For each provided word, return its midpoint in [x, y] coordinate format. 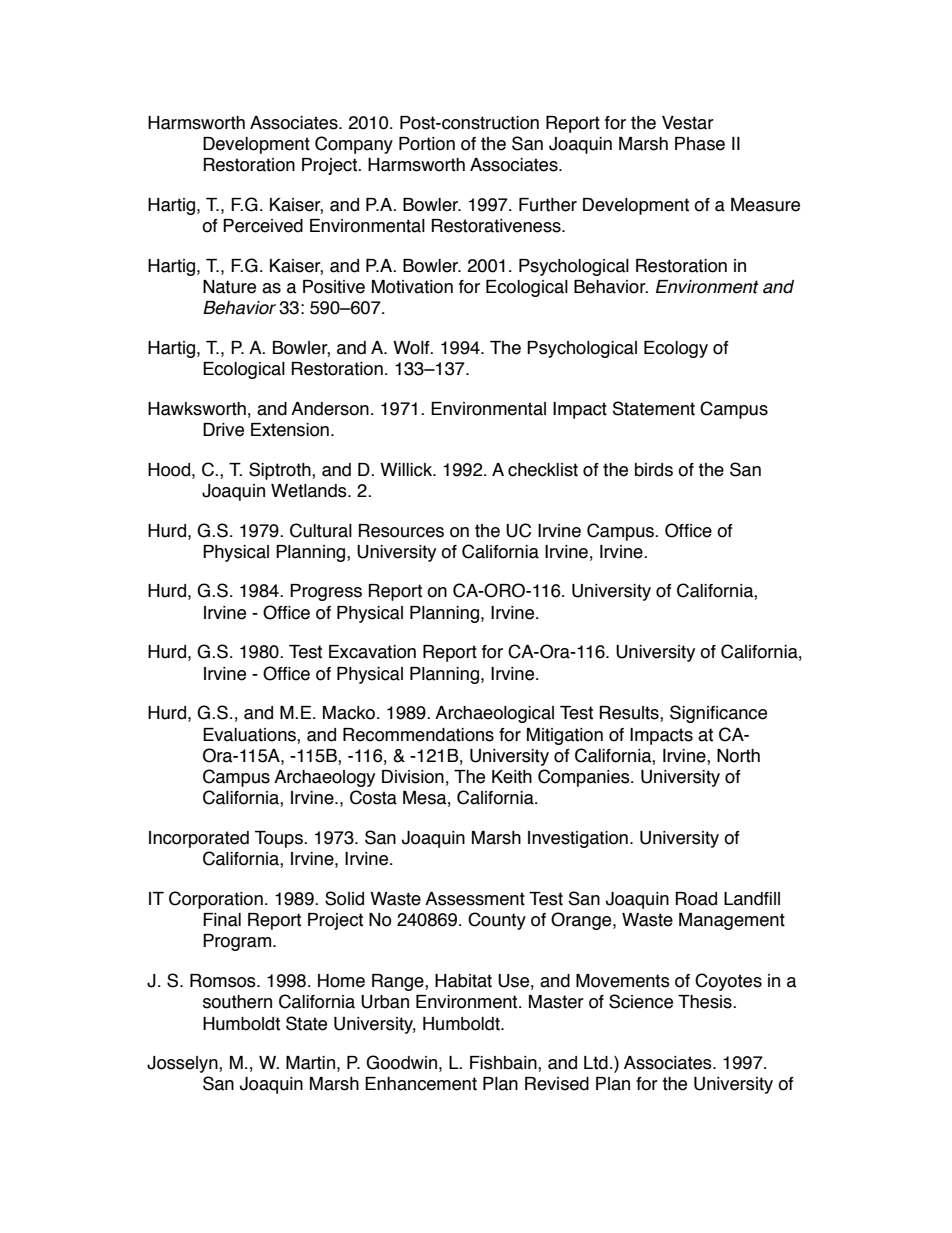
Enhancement [421, 1084]
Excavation [372, 652]
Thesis [706, 1002]
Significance [718, 714]
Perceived [263, 226]
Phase [700, 144]
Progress [326, 592]
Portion [427, 144]
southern [237, 1002]
